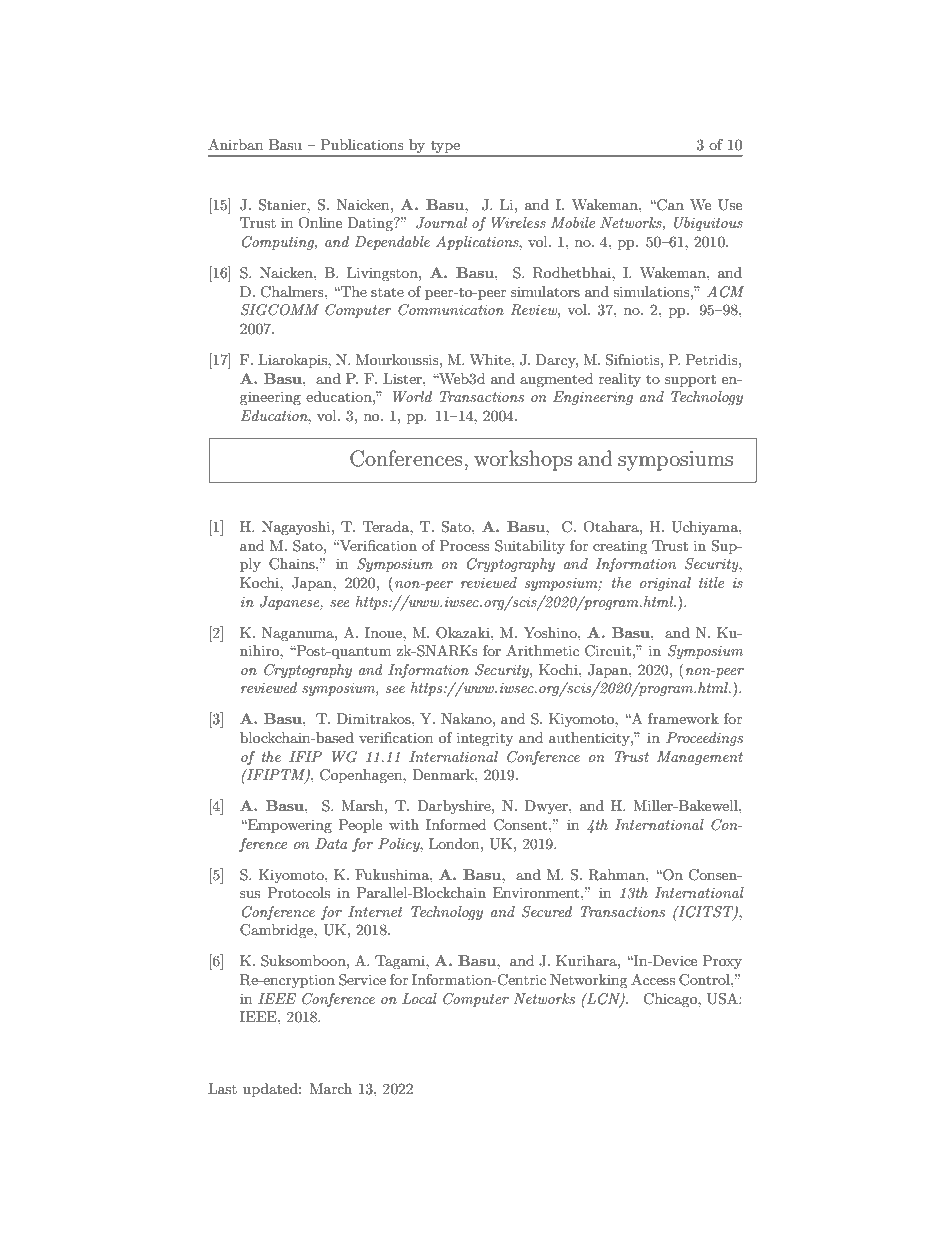 This document has height=1233, width=952. Describe the element at coordinates (464, 633) in the document. I see `Okazaki` at that location.
